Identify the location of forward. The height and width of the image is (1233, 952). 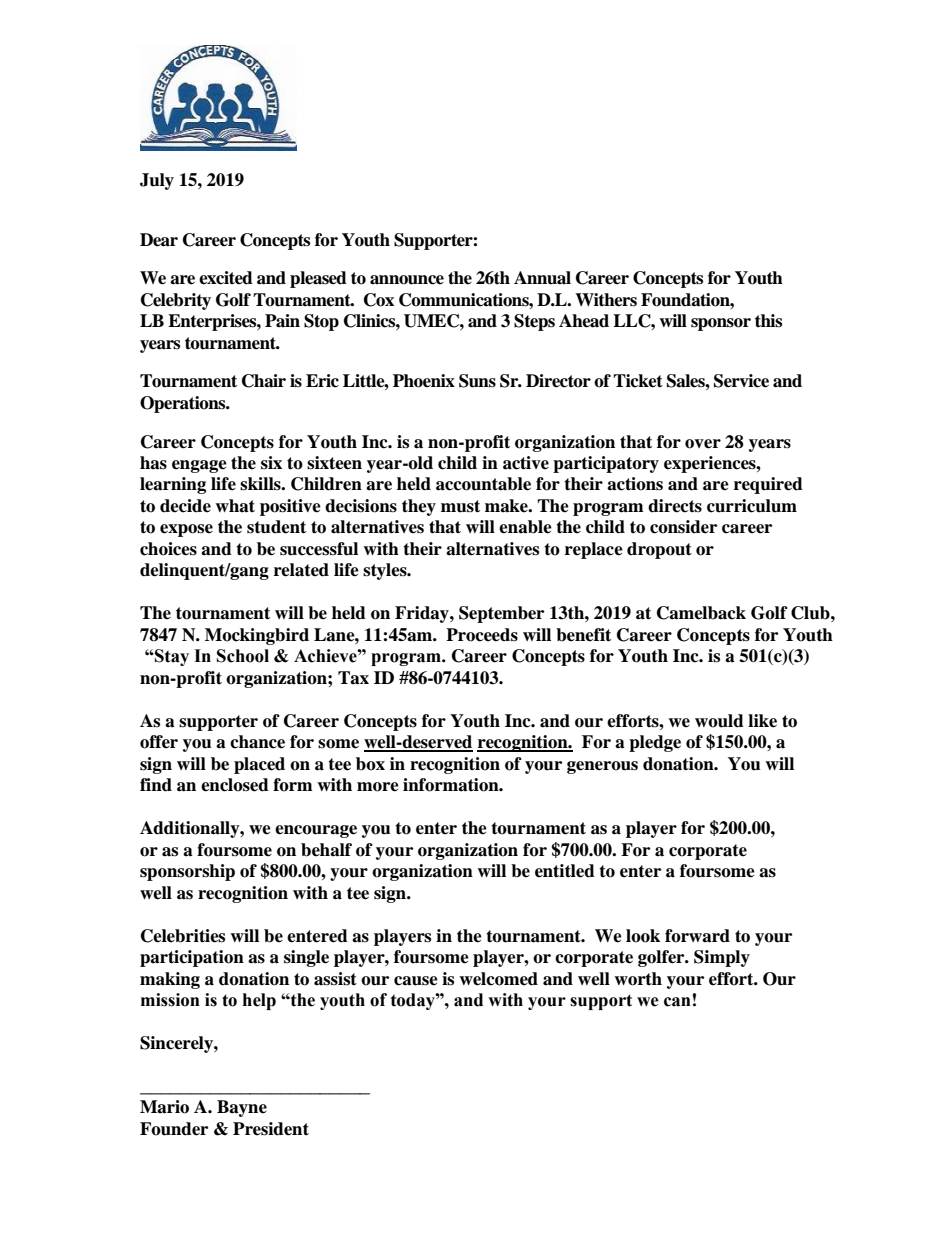
(697, 936).
